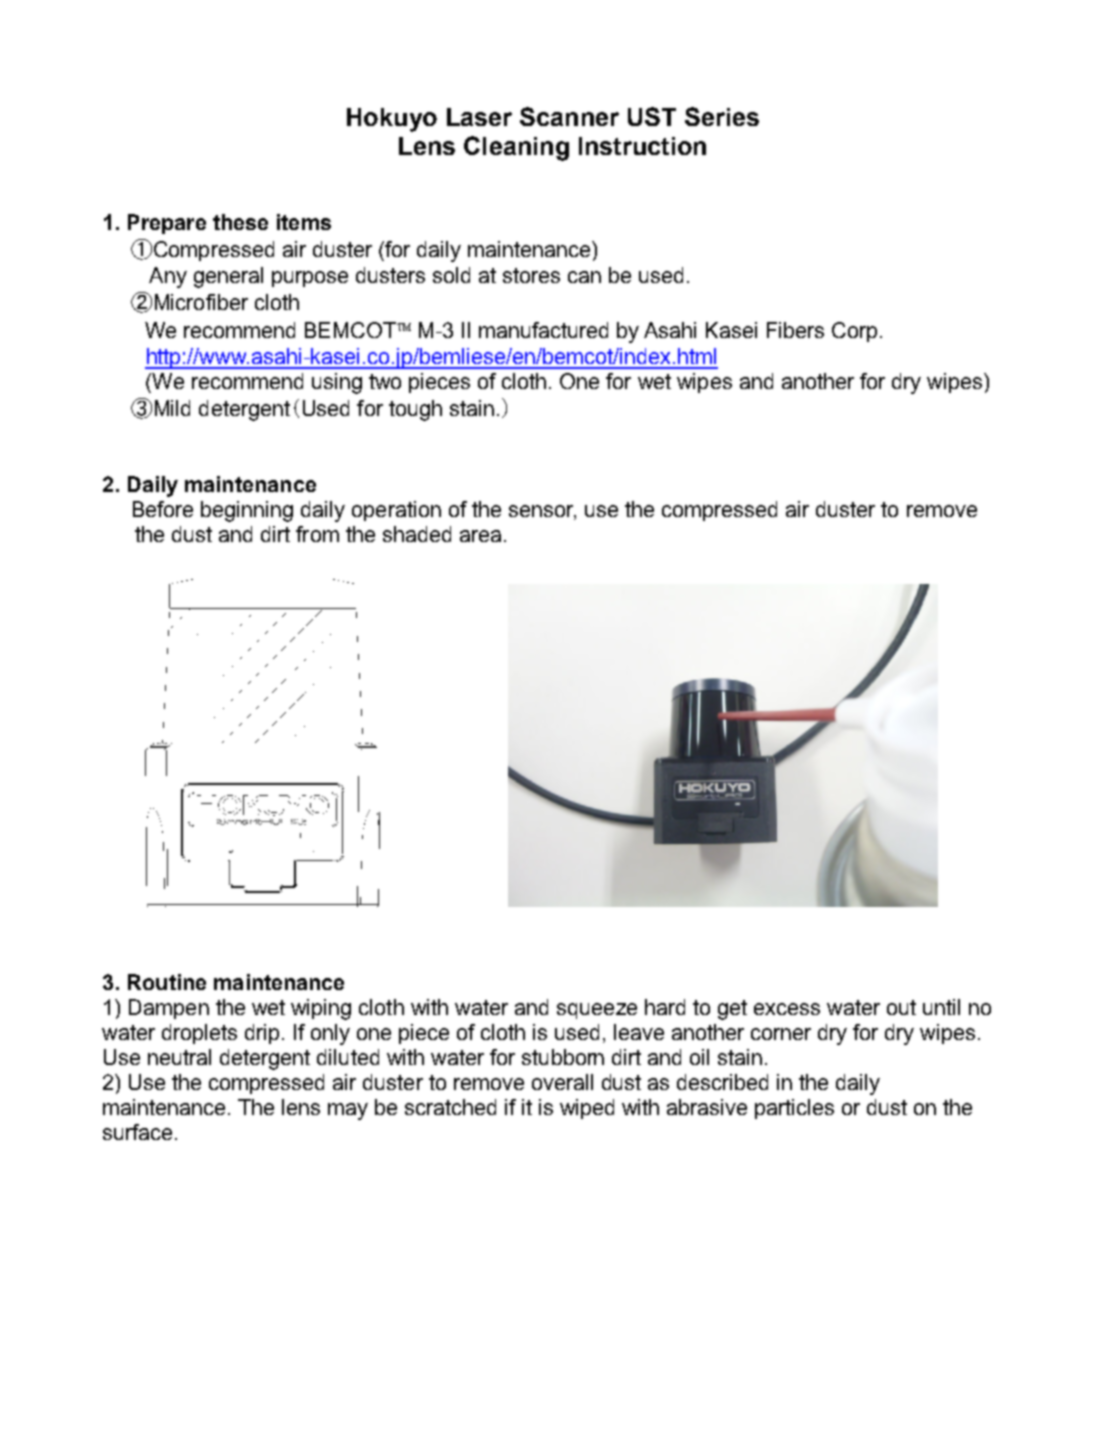 This screenshot has height=1430, width=1105. I want to click on excess, so click(787, 1009).
